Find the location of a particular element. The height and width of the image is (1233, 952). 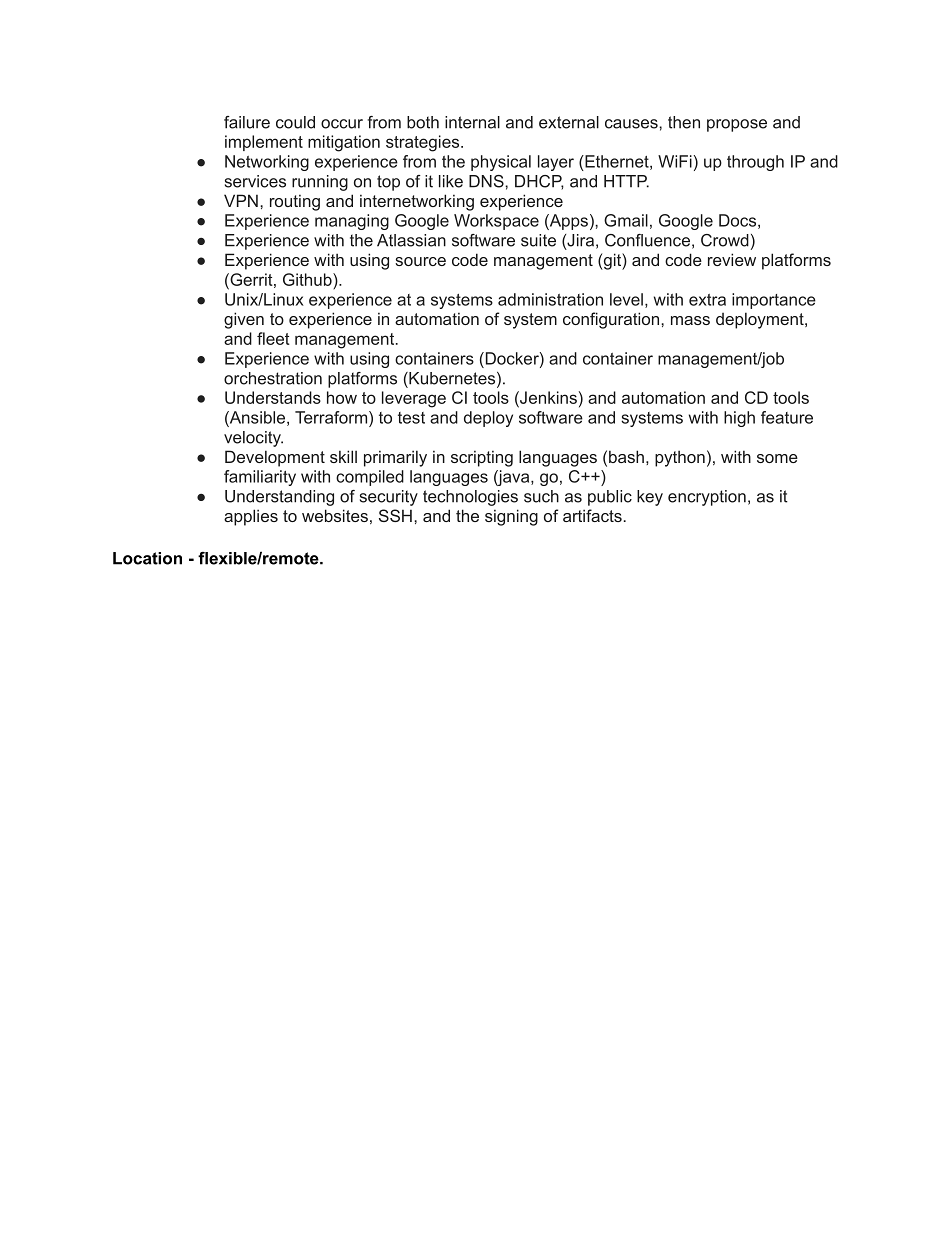

Location is located at coordinates (147, 558).
